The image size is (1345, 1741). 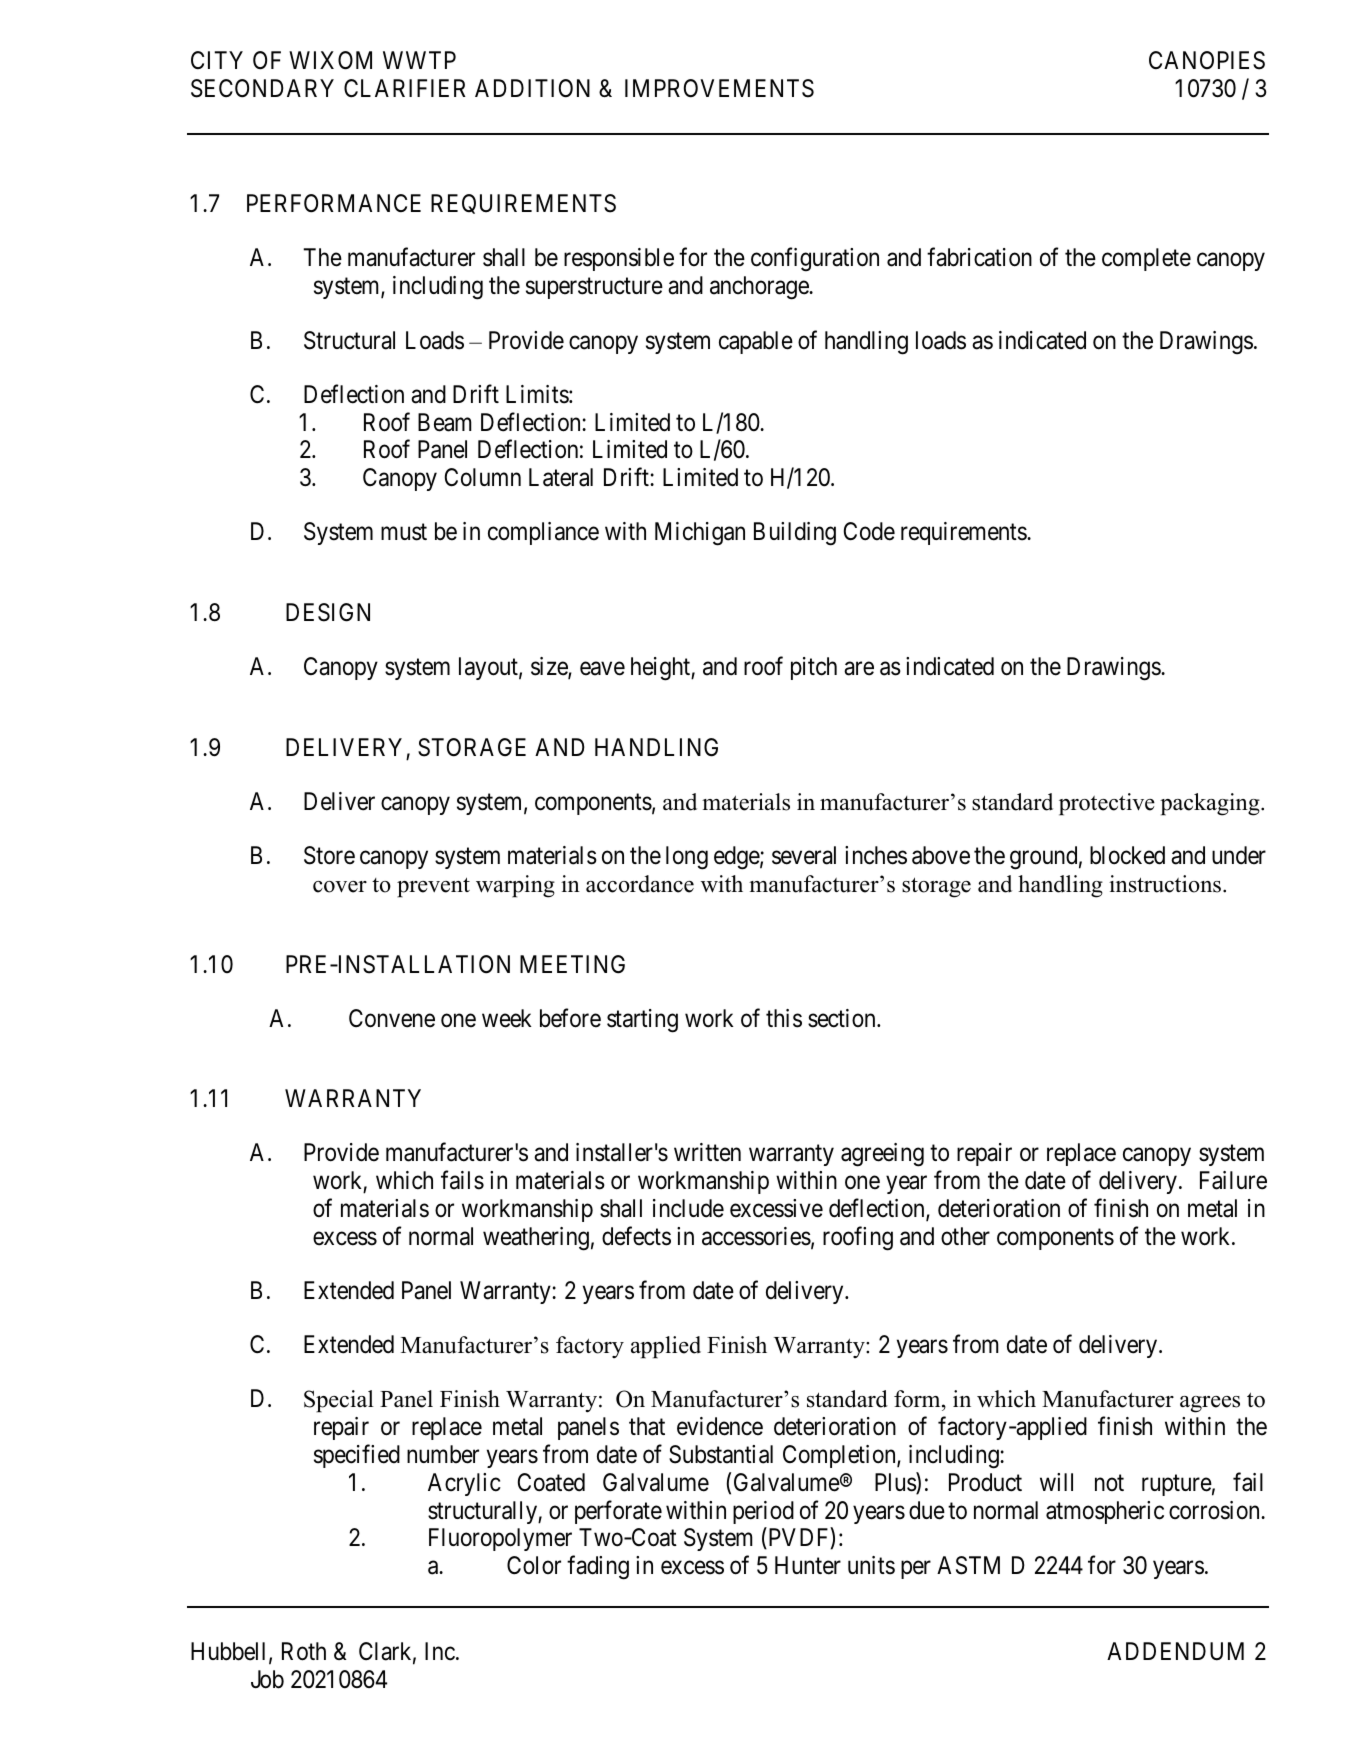 What do you see at coordinates (329, 855) in the page?
I see `Store` at bounding box center [329, 855].
